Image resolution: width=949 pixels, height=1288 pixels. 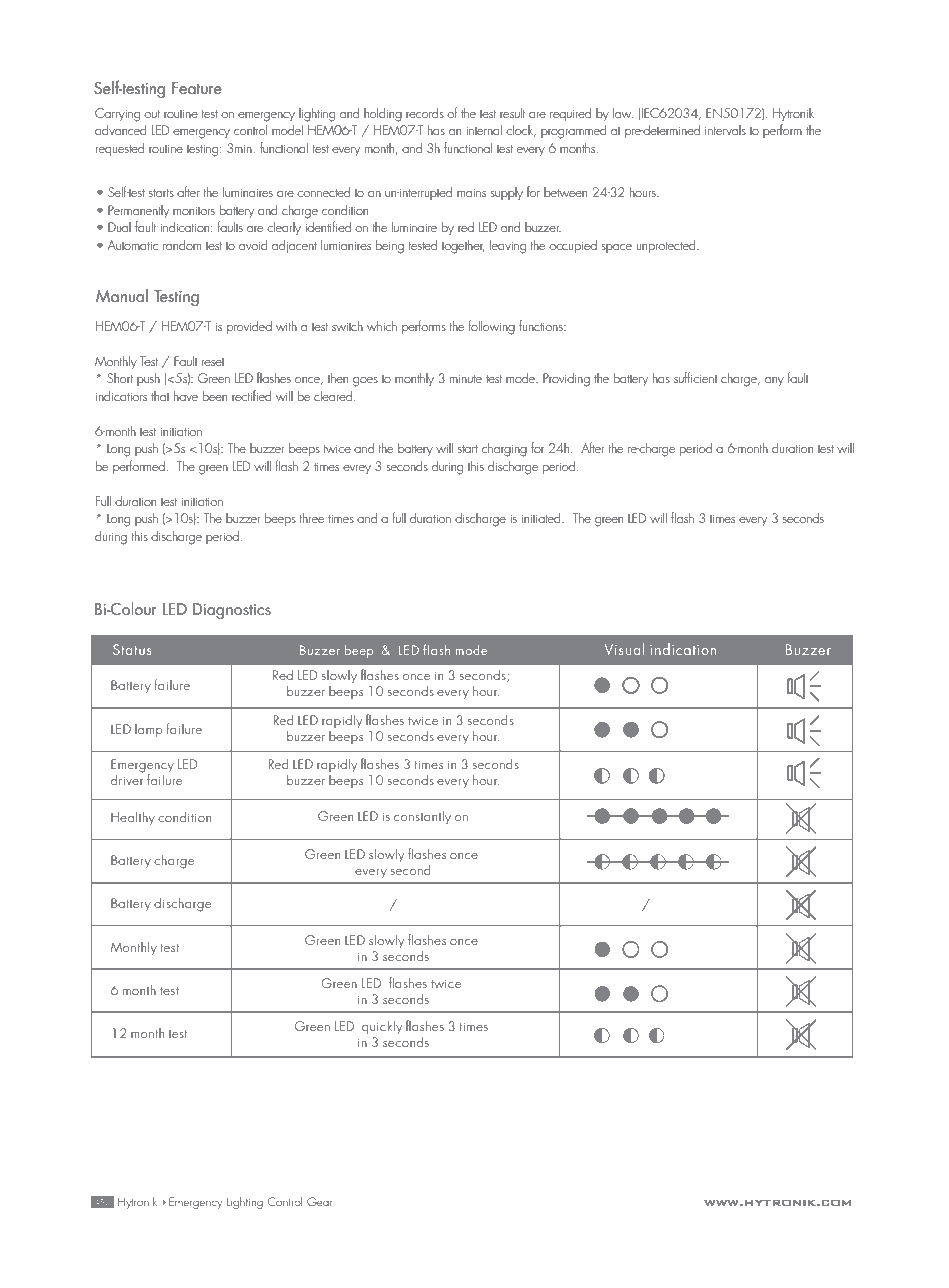 What do you see at coordinates (425, 112) in the document?
I see `records` at bounding box center [425, 112].
